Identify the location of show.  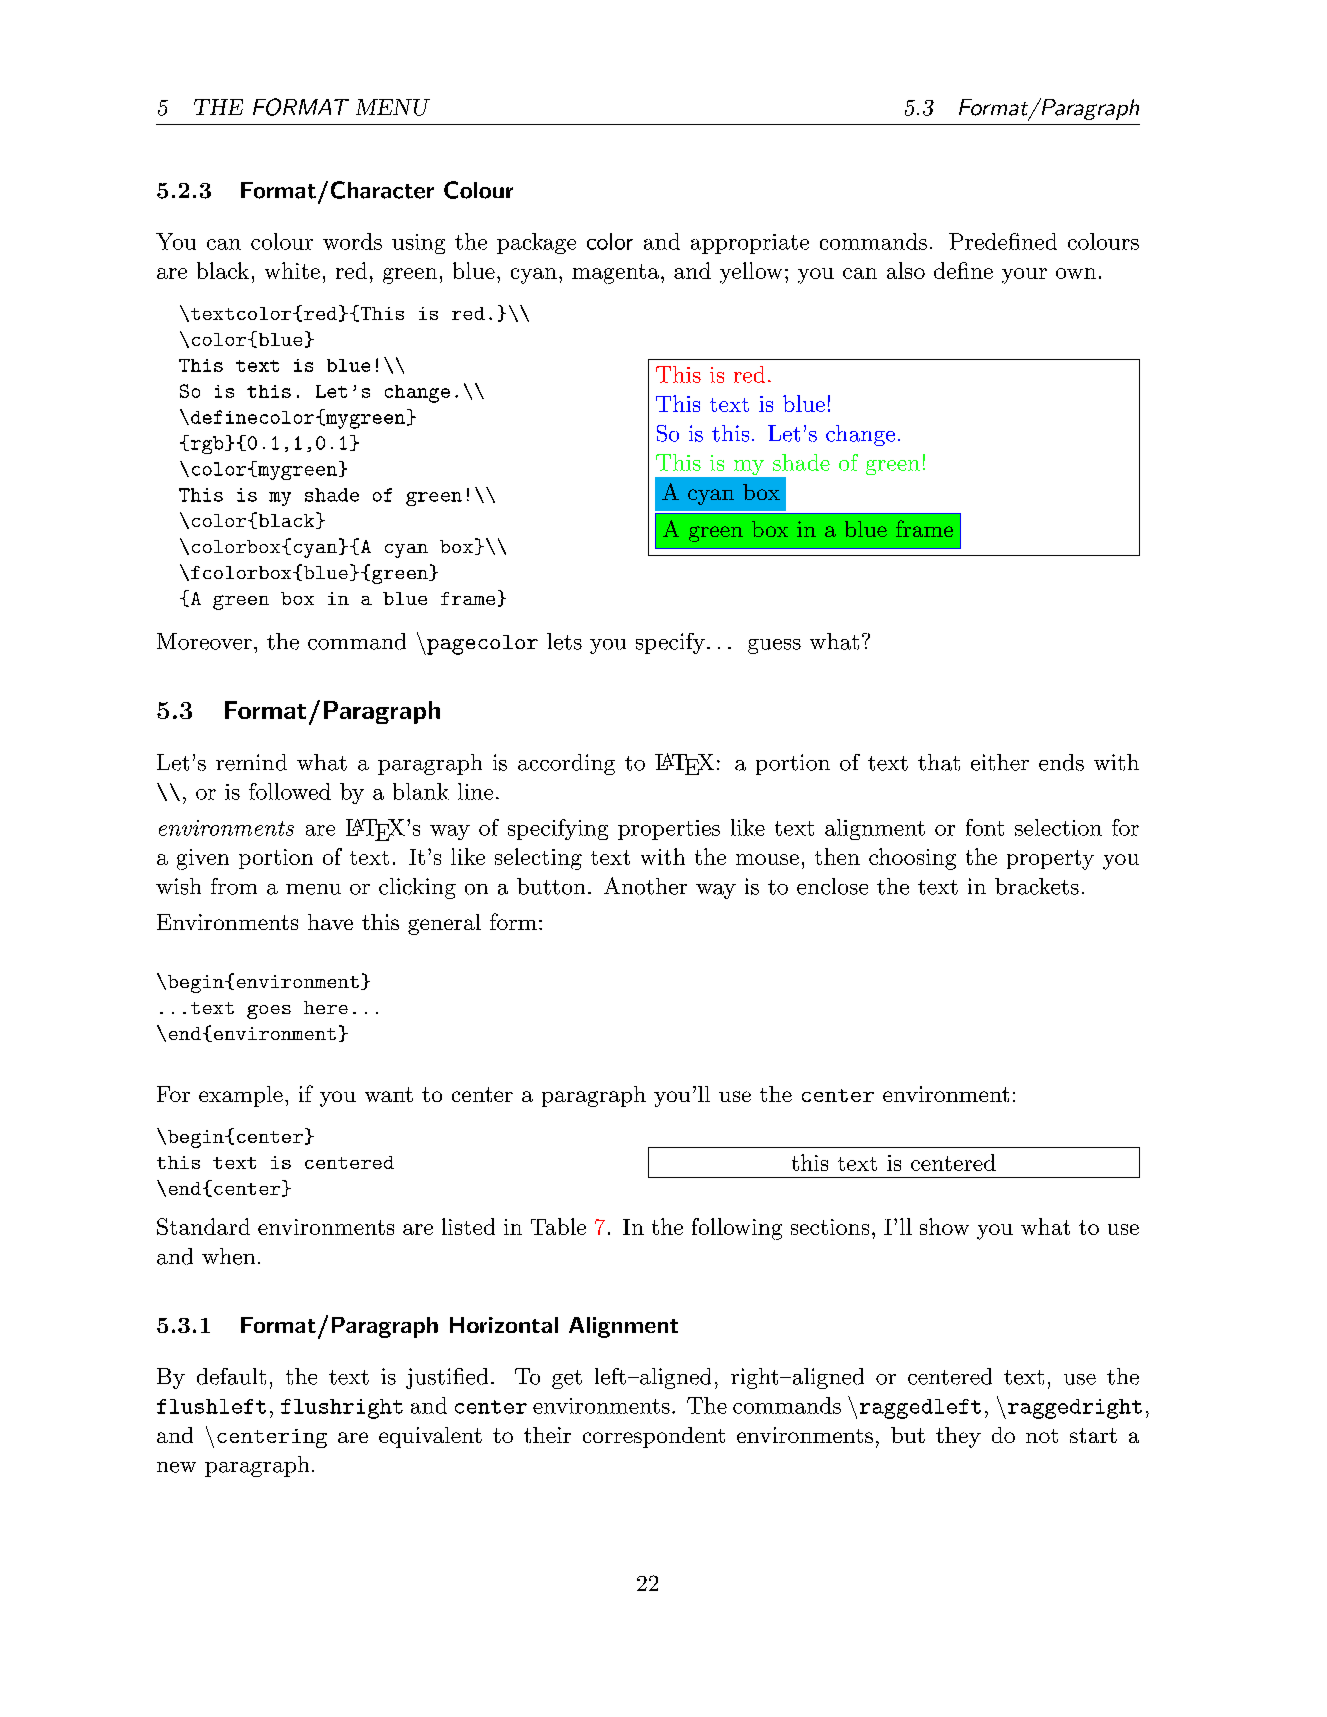
(944, 1226).
